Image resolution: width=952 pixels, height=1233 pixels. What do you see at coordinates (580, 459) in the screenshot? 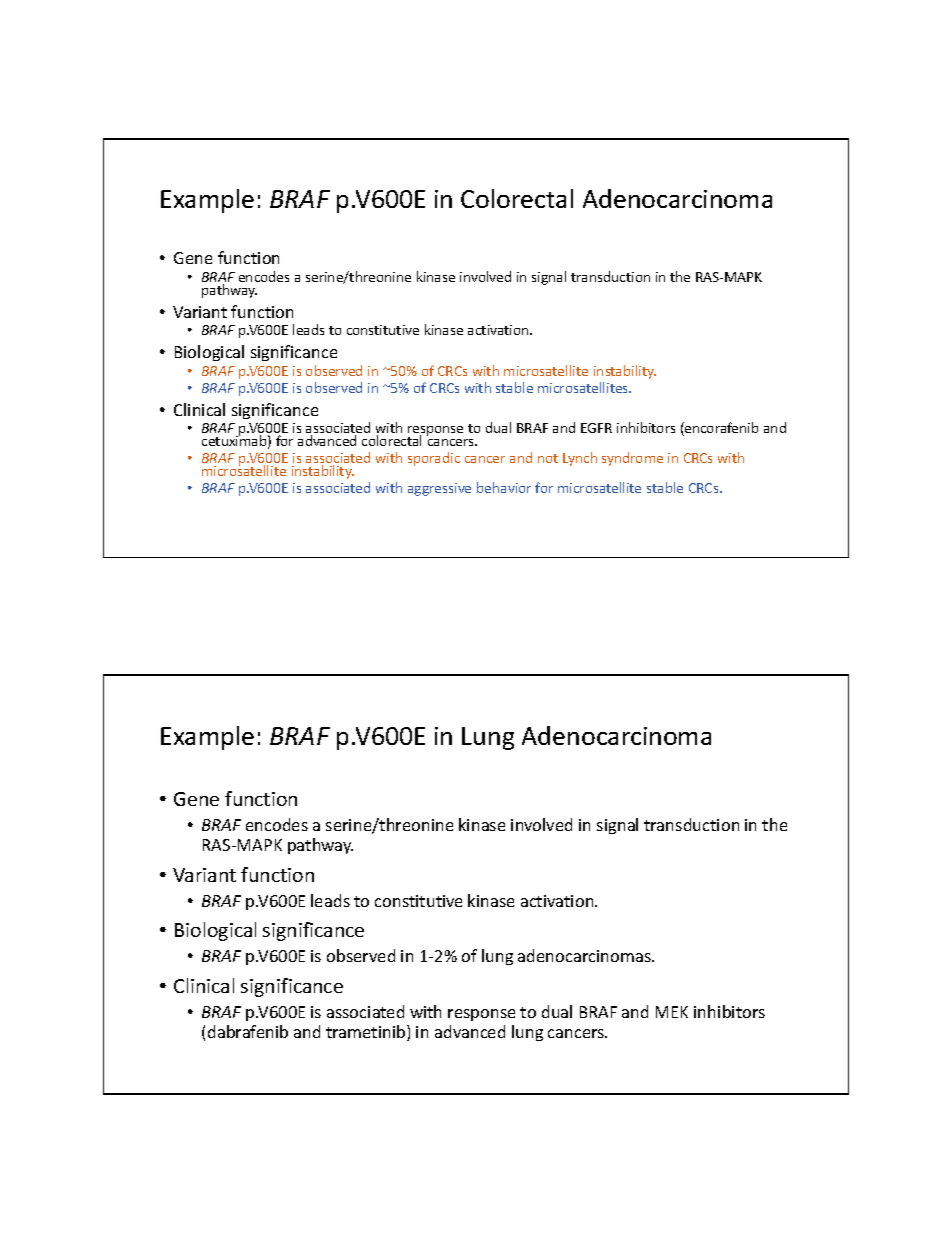
I see `Lynch` at bounding box center [580, 459].
